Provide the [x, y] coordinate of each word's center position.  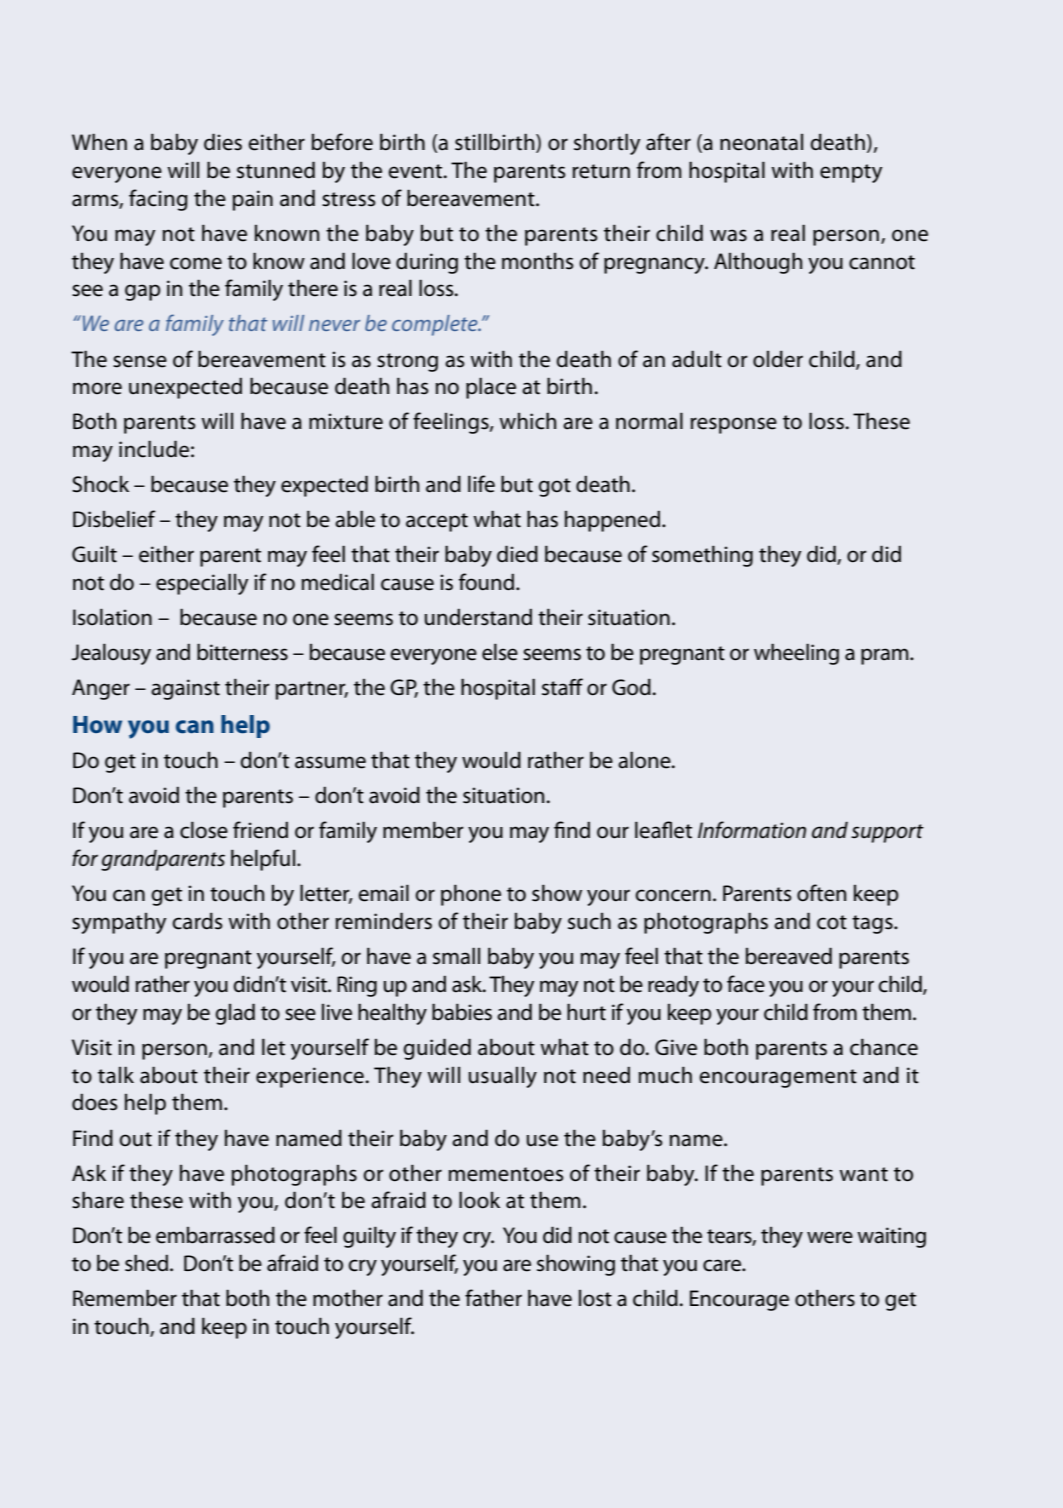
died [517, 554]
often [821, 893]
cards [197, 921]
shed [148, 1263]
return [601, 171]
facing [158, 200]
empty [851, 173]
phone [471, 895]
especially [202, 584]
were [830, 1237]
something [702, 556]
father [493, 1298]
